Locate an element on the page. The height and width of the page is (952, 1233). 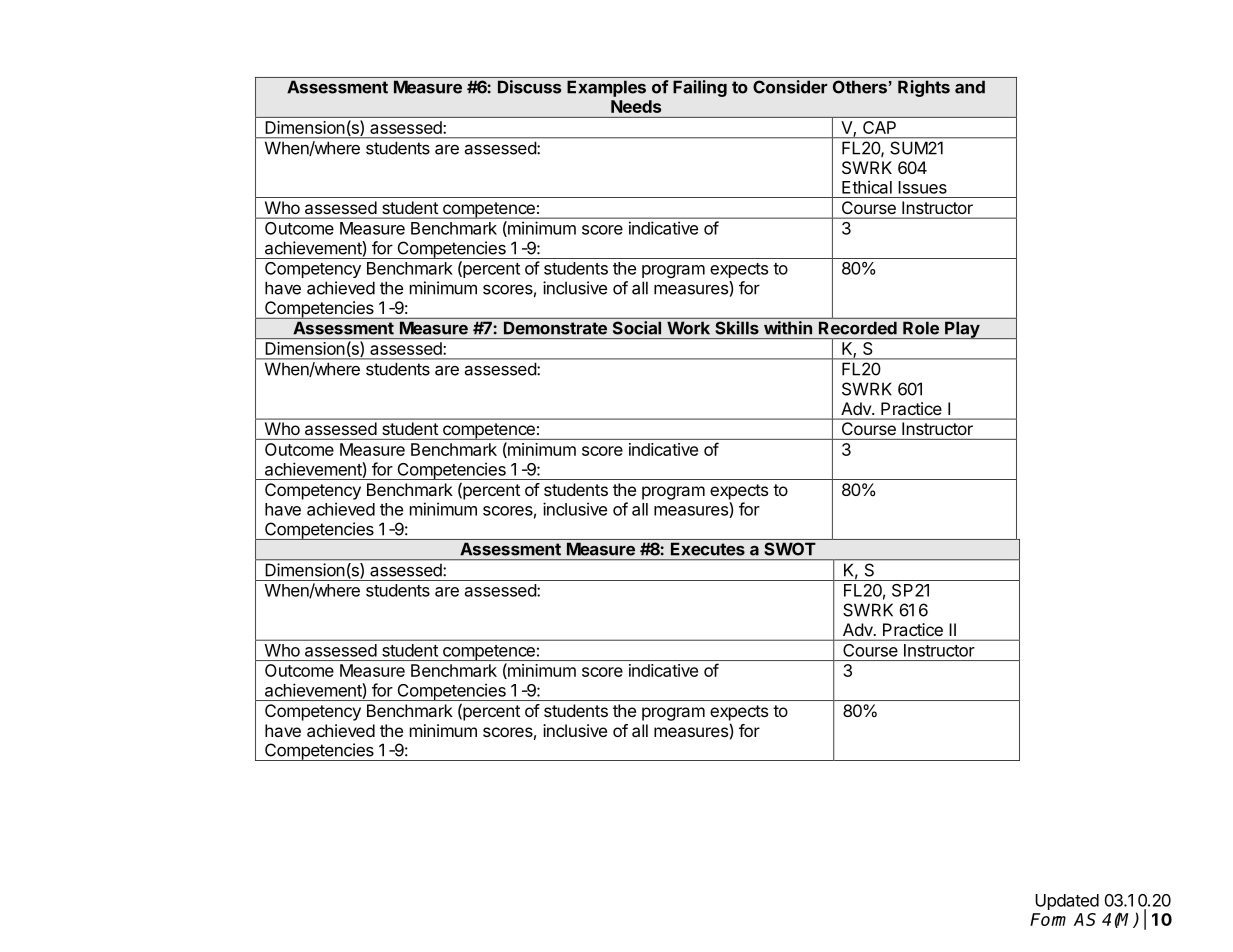
Issues is located at coordinates (922, 187).
